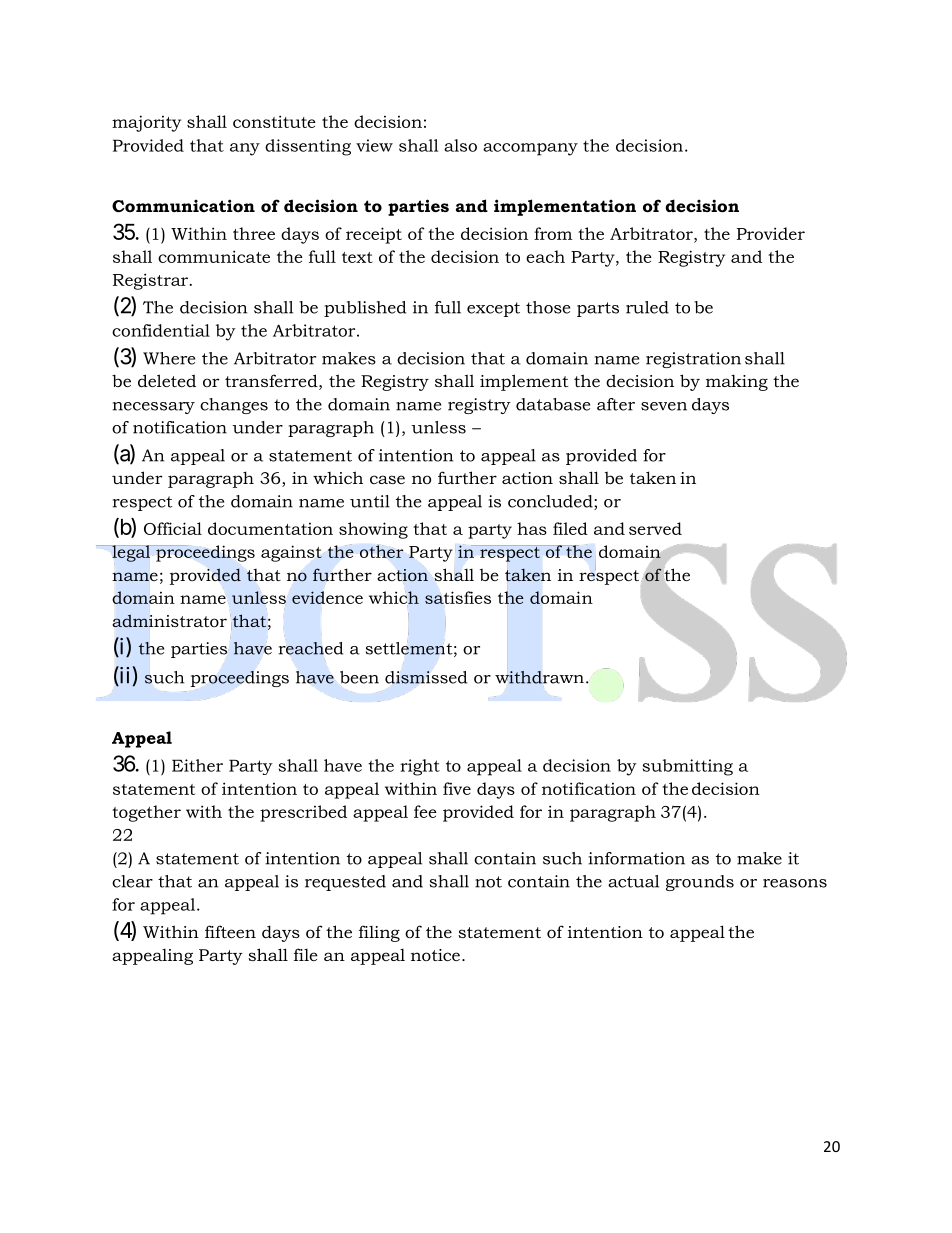  I want to click on dismissed, so click(426, 677).
